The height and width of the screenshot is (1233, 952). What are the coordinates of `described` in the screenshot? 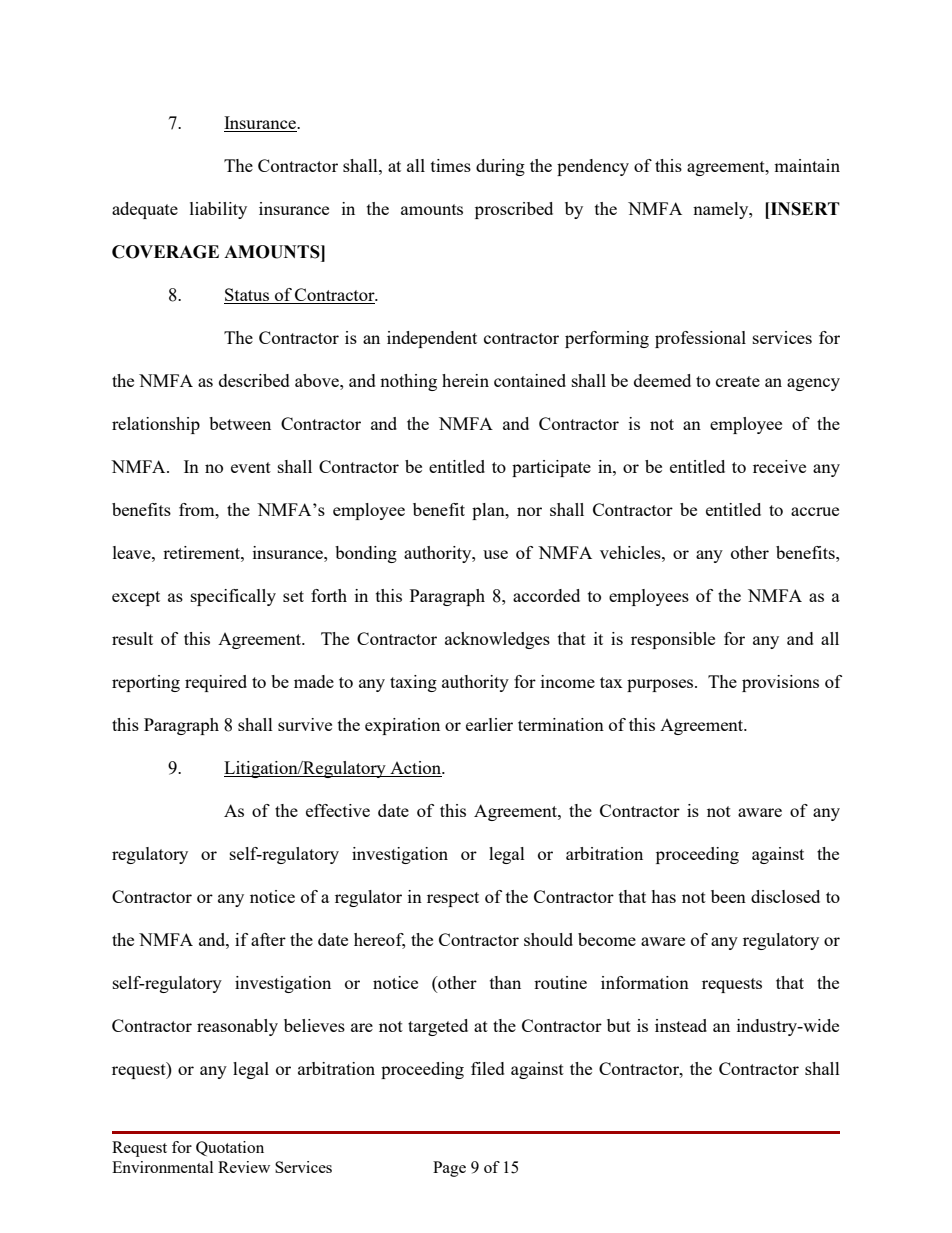 It's located at (254, 380).
